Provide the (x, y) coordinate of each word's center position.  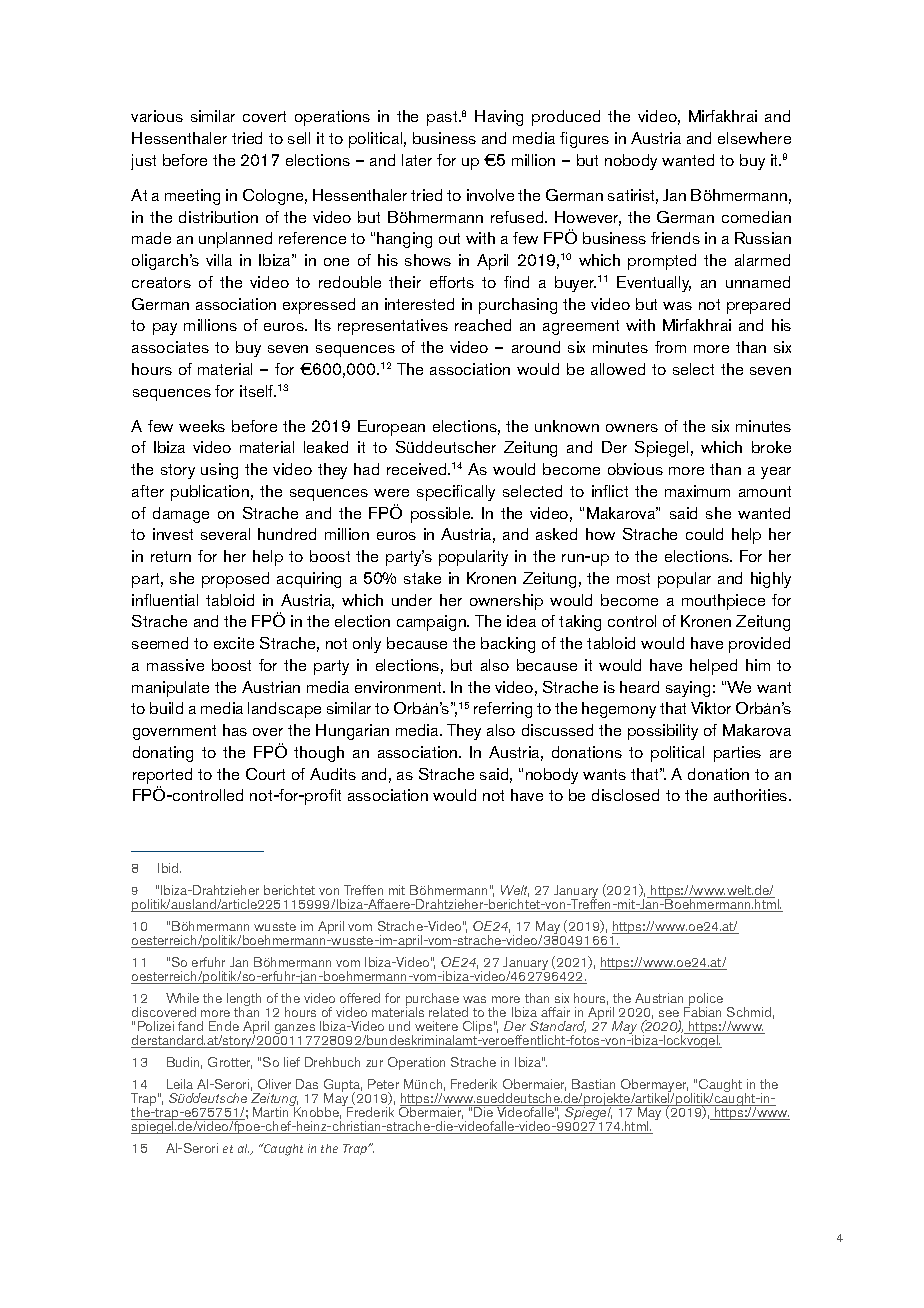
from (670, 347)
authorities (752, 795)
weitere (436, 1026)
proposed (235, 580)
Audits (333, 774)
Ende (224, 1026)
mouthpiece (723, 602)
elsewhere (754, 138)
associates (170, 347)
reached (483, 325)
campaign (432, 623)
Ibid (169, 868)
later (417, 160)
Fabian (702, 1012)
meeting (192, 197)
